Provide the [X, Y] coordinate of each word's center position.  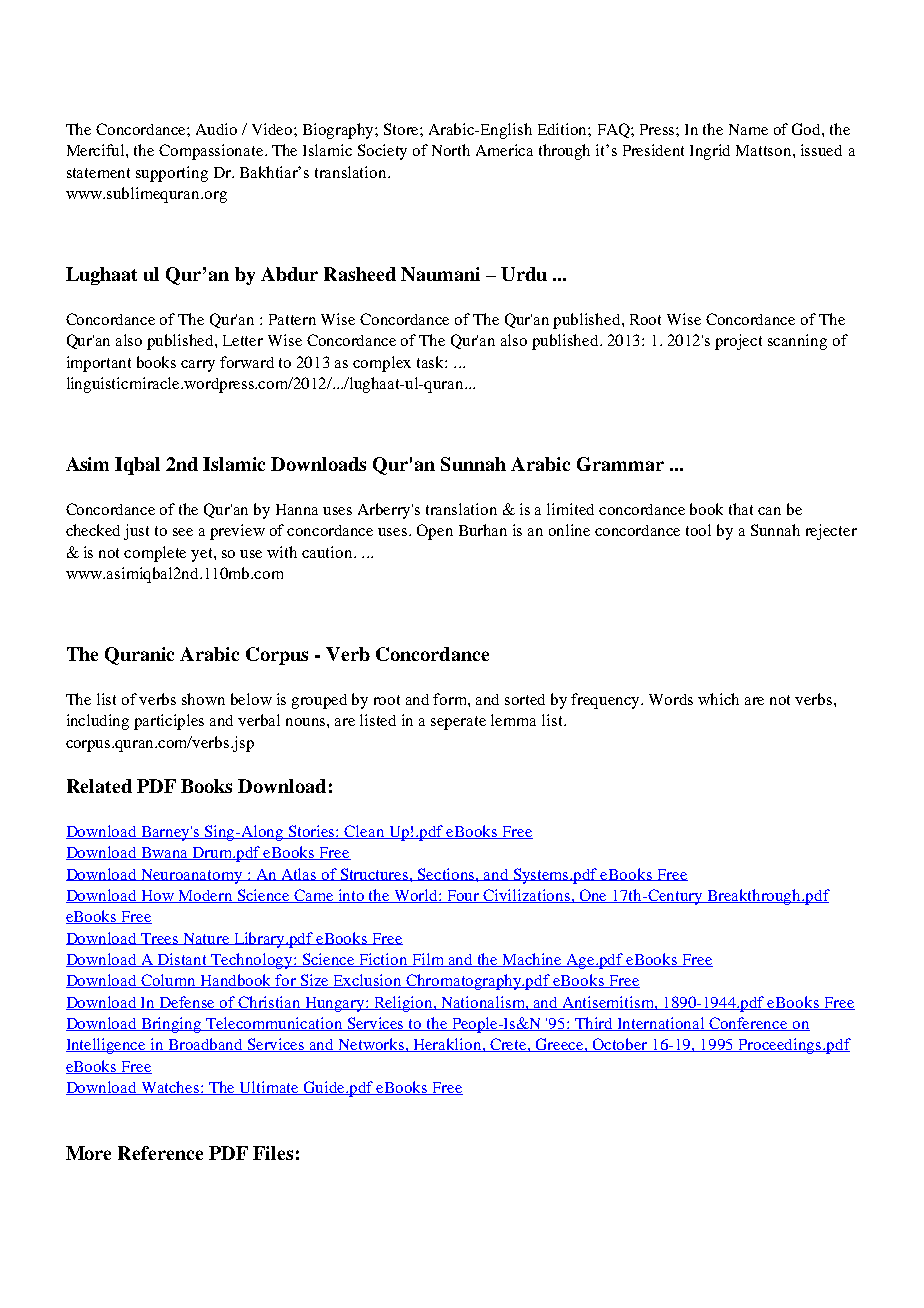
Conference [748, 1024]
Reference [160, 1153]
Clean [365, 832]
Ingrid [710, 152]
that [741, 509]
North [451, 150]
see [183, 532]
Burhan [483, 530]
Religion [403, 1004]
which [718, 699]
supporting [172, 174]
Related [99, 786]
